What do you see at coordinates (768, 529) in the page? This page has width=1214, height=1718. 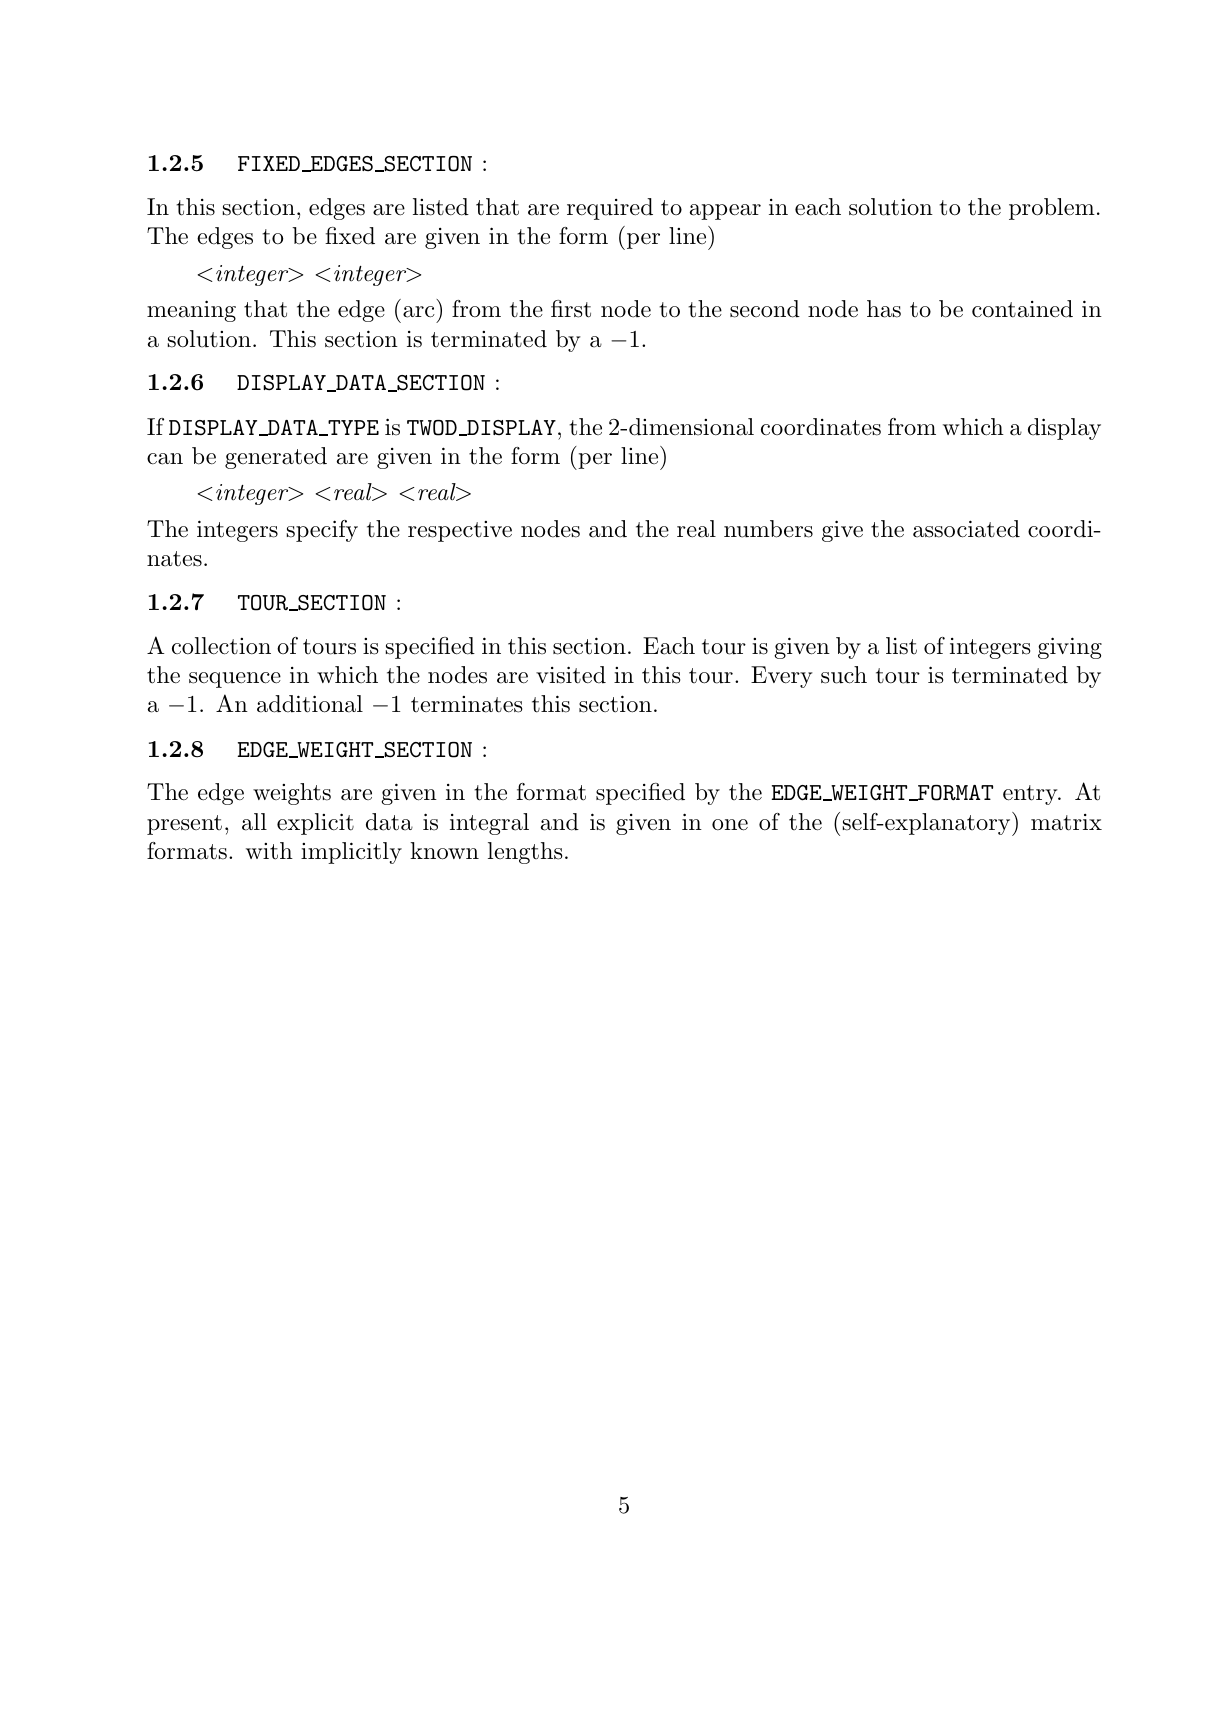 I see `numbers` at bounding box center [768, 529].
